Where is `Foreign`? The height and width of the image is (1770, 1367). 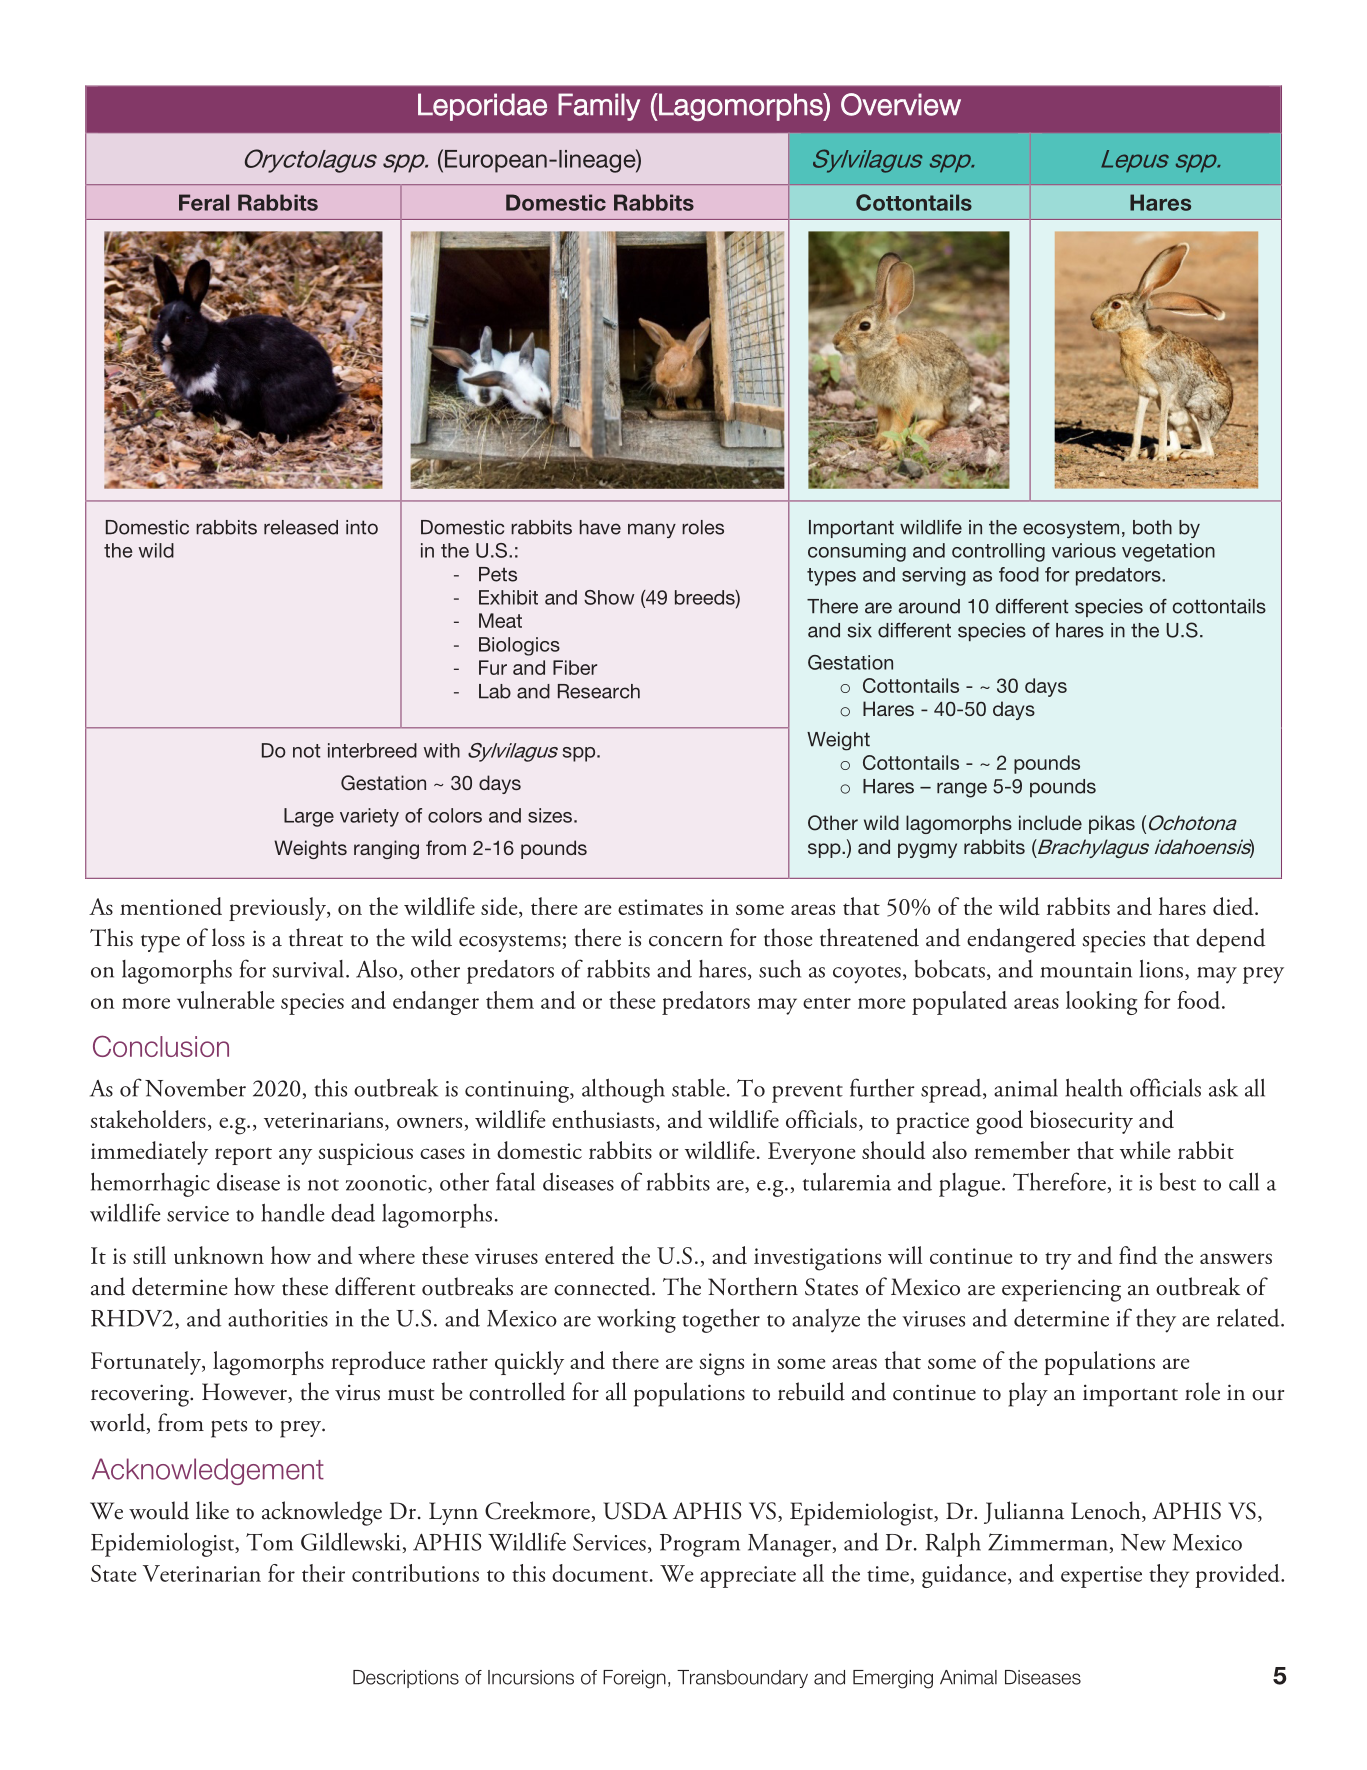 Foreign is located at coordinates (634, 1679).
